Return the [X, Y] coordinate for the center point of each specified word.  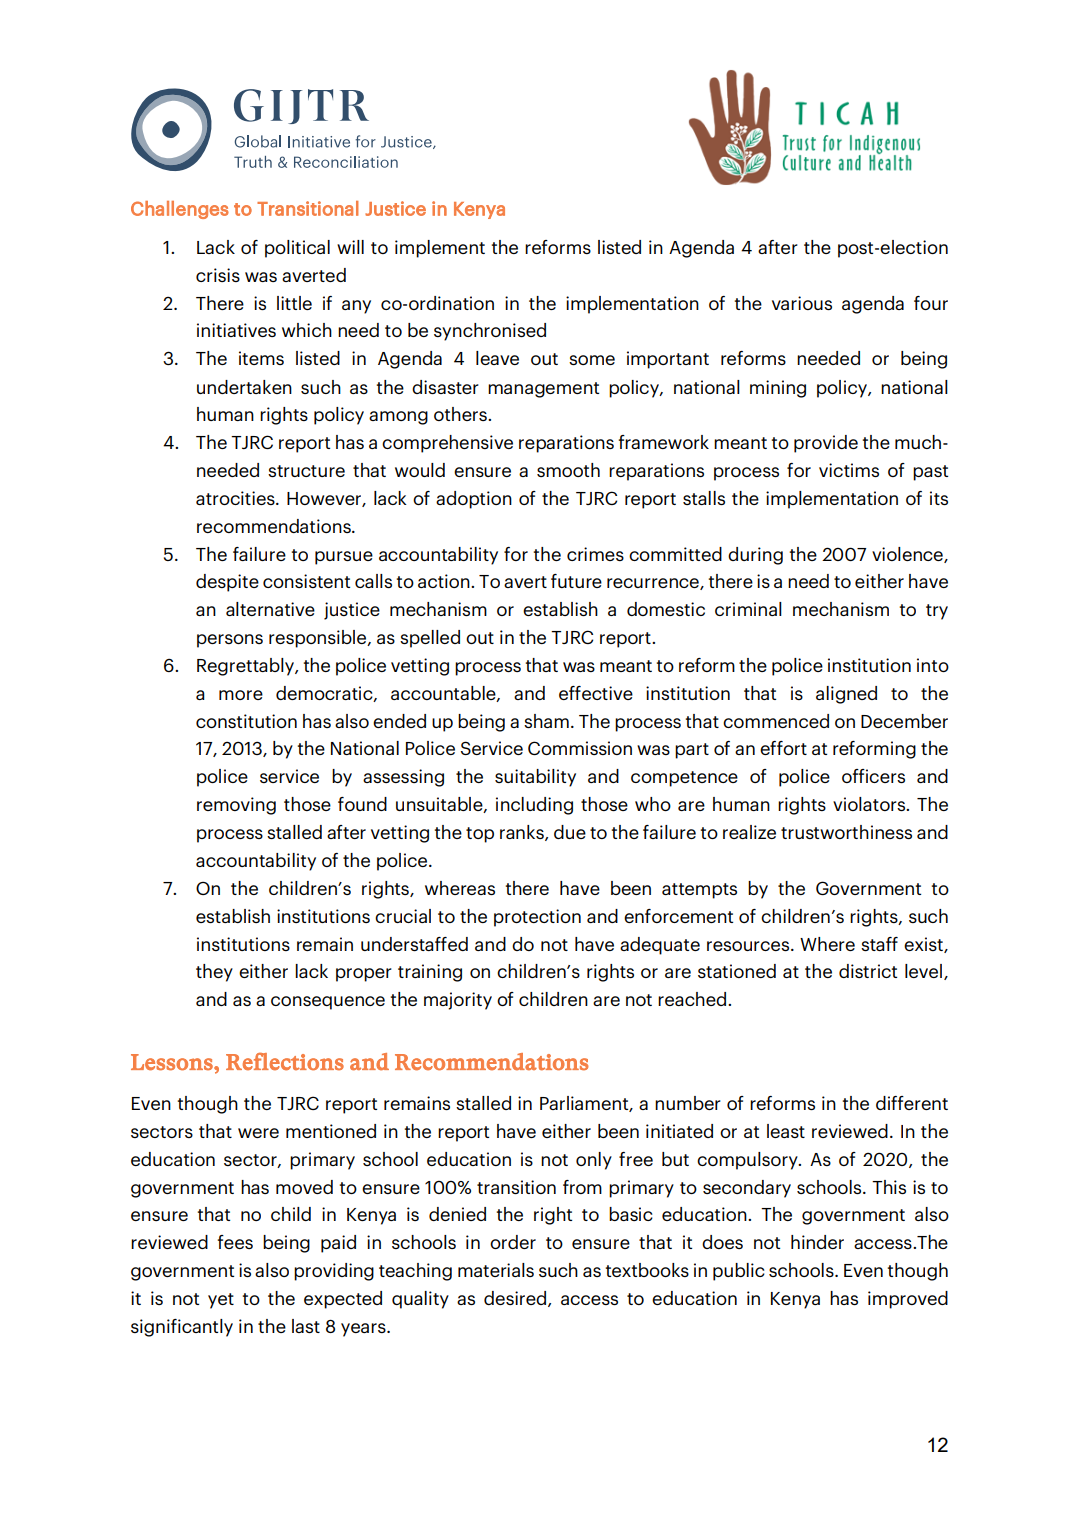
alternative [270, 609]
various [802, 303]
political [297, 249]
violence [908, 555]
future [576, 581]
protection [537, 918]
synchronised [490, 332]
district [868, 971]
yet [221, 1301]
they [214, 973]
